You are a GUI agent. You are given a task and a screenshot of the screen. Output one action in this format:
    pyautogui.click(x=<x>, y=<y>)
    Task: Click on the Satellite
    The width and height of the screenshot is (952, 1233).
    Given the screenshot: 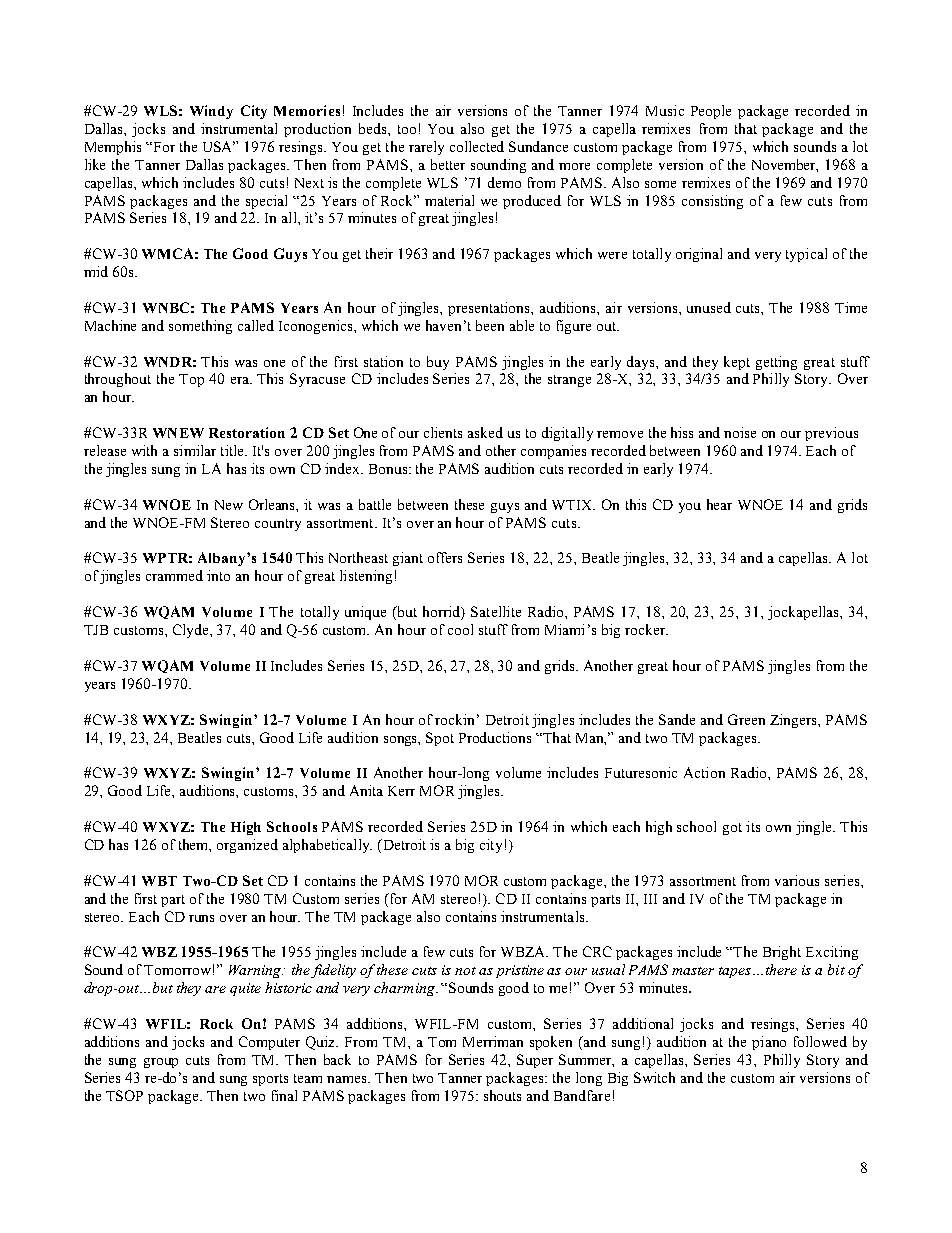 What is the action you would take?
    pyautogui.click(x=496, y=611)
